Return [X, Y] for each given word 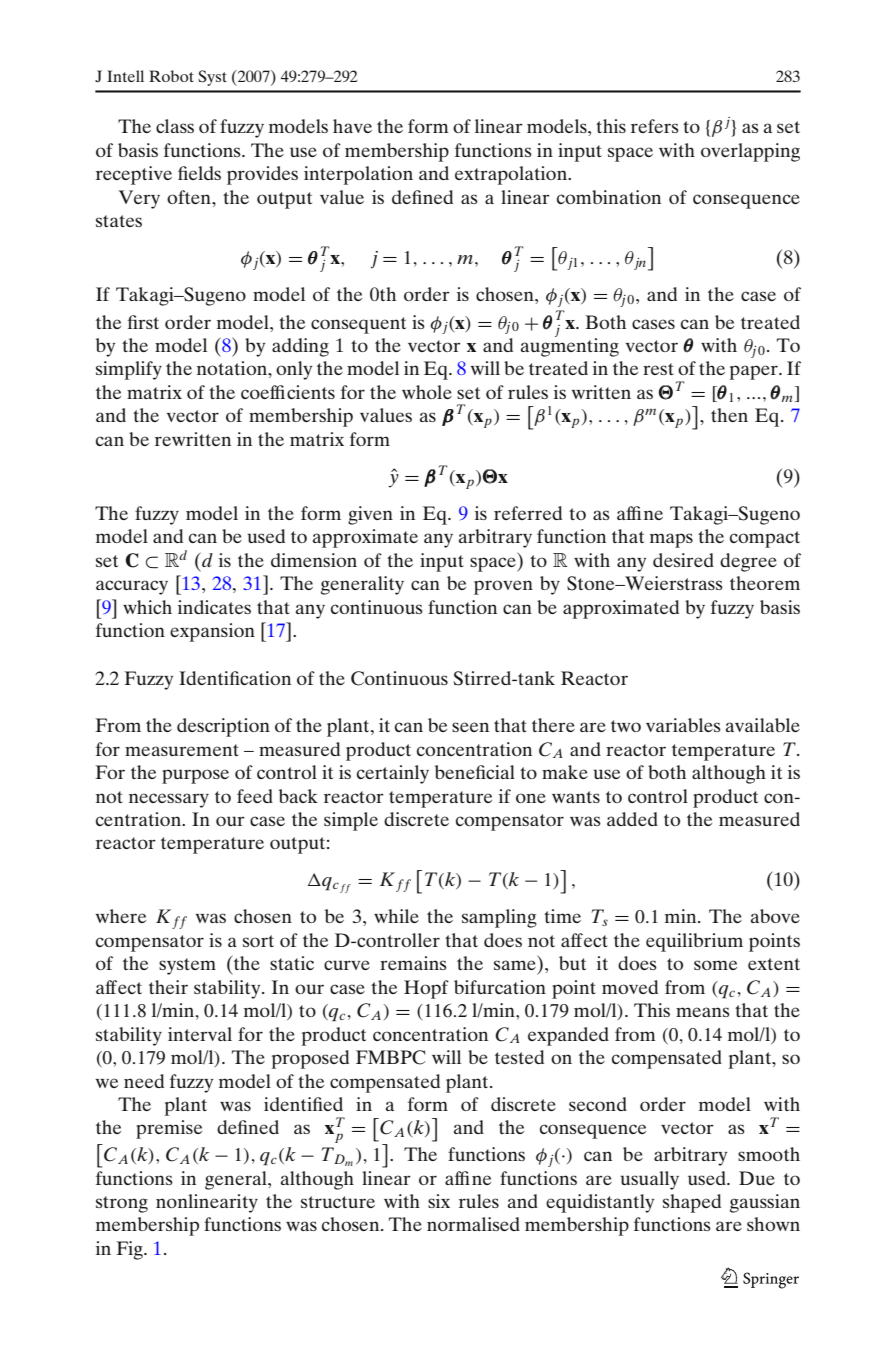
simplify [129, 370]
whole [427, 392]
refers [655, 126]
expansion [212, 632]
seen [470, 727]
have [352, 126]
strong [122, 1204]
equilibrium [694, 942]
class [175, 126]
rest [658, 369]
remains [413, 963]
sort [258, 941]
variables [683, 725]
